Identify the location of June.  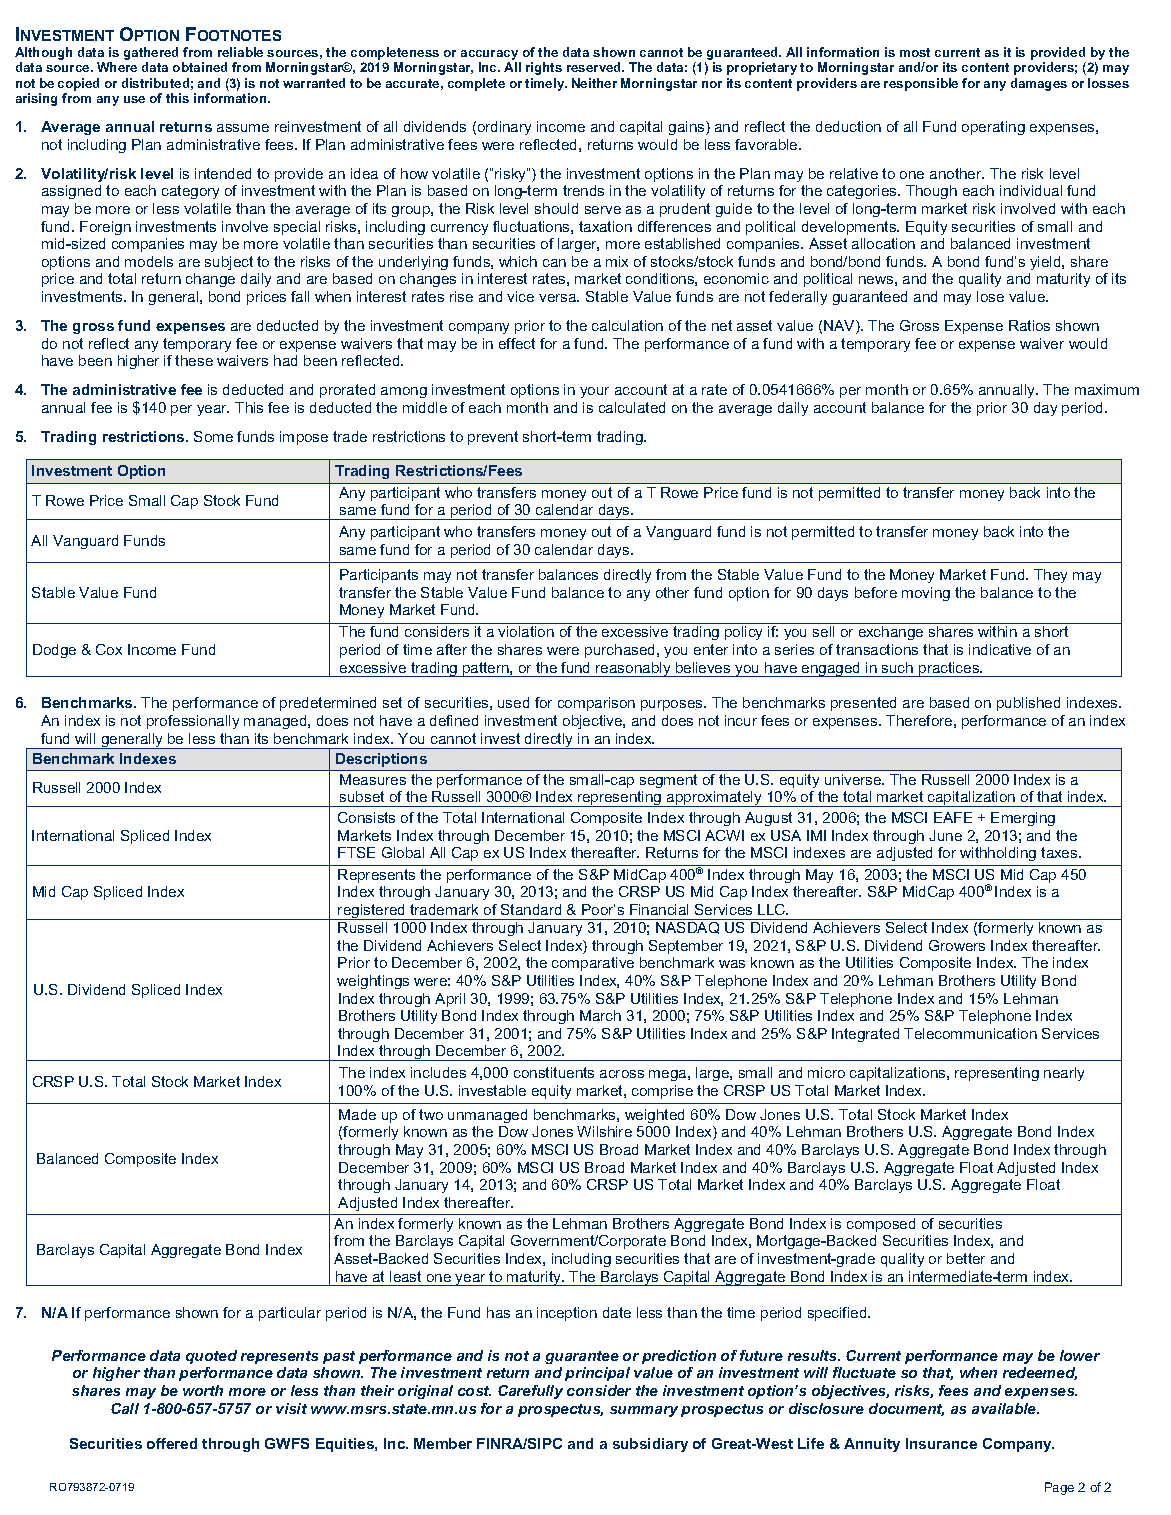
(945, 835).
